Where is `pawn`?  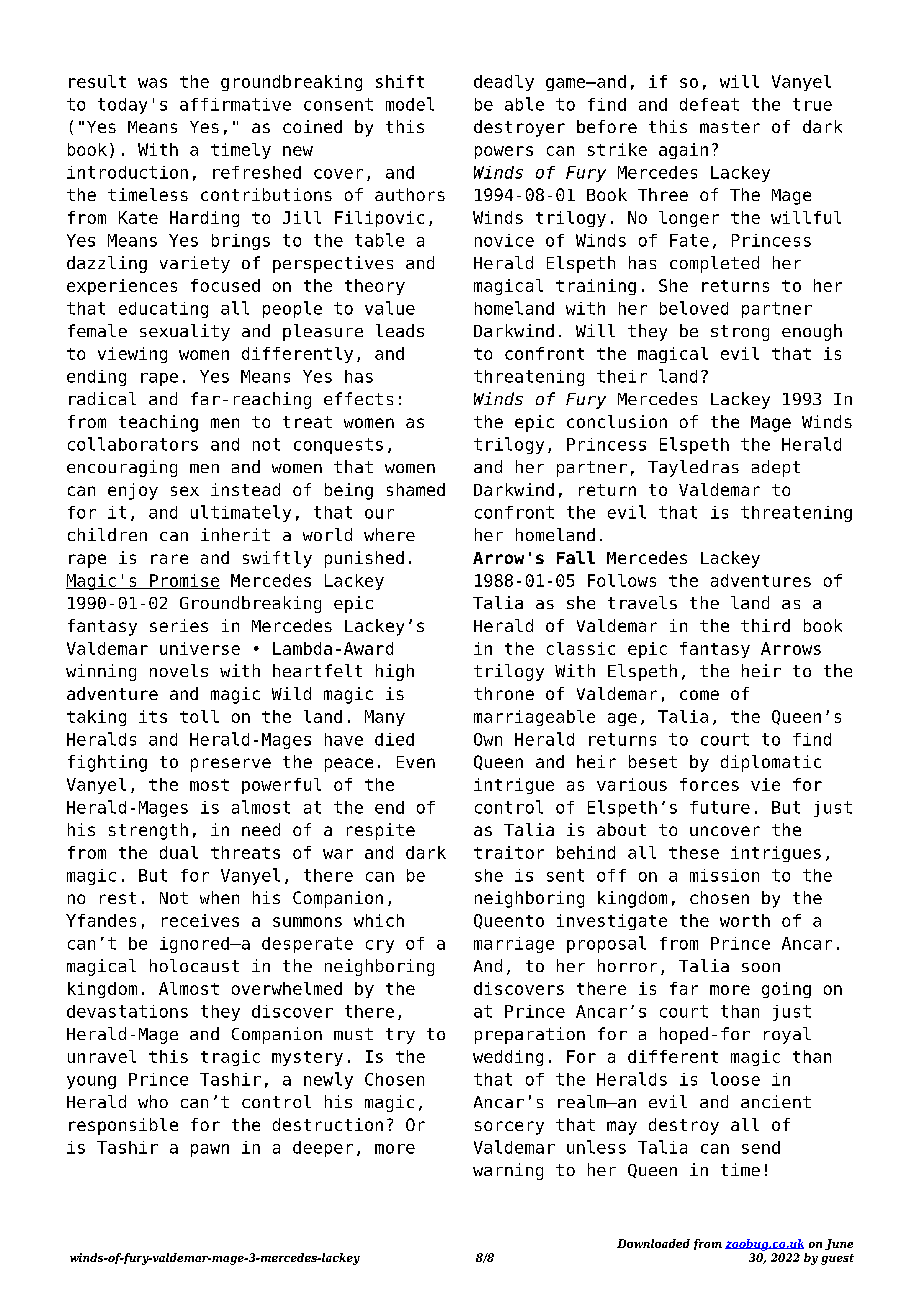
pawn is located at coordinates (210, 1150).
